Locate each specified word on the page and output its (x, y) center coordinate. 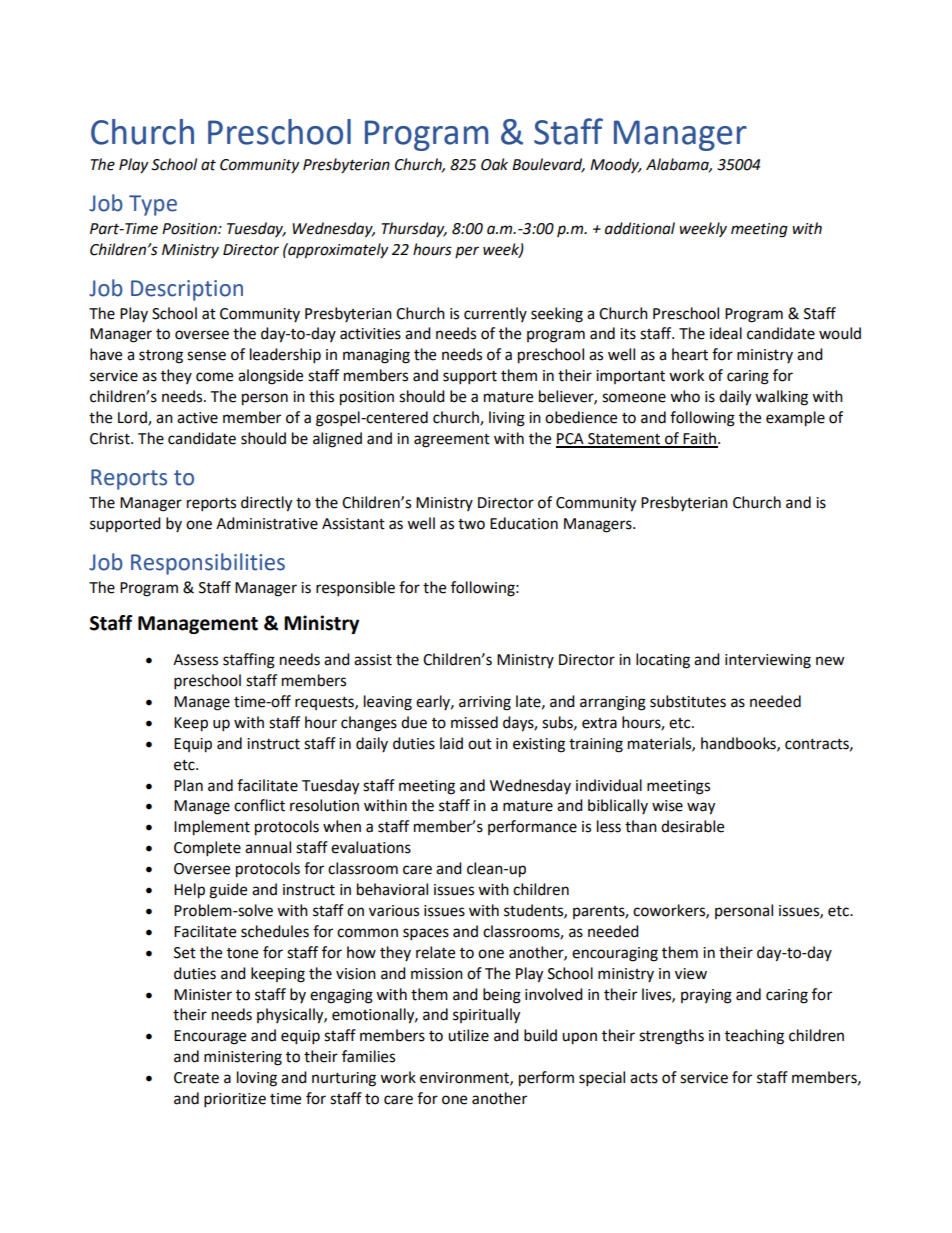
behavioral (392, 889)
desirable (692, 826)
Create (196, 1078)
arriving (485, 703)
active (197, 418)
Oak (494, 164)
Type (153, 205)
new (830, 661)
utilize (468, 1035)
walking (781, 398)
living (507, 419)
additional (640, 228)
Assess (195, 660)
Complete (207, 849)
